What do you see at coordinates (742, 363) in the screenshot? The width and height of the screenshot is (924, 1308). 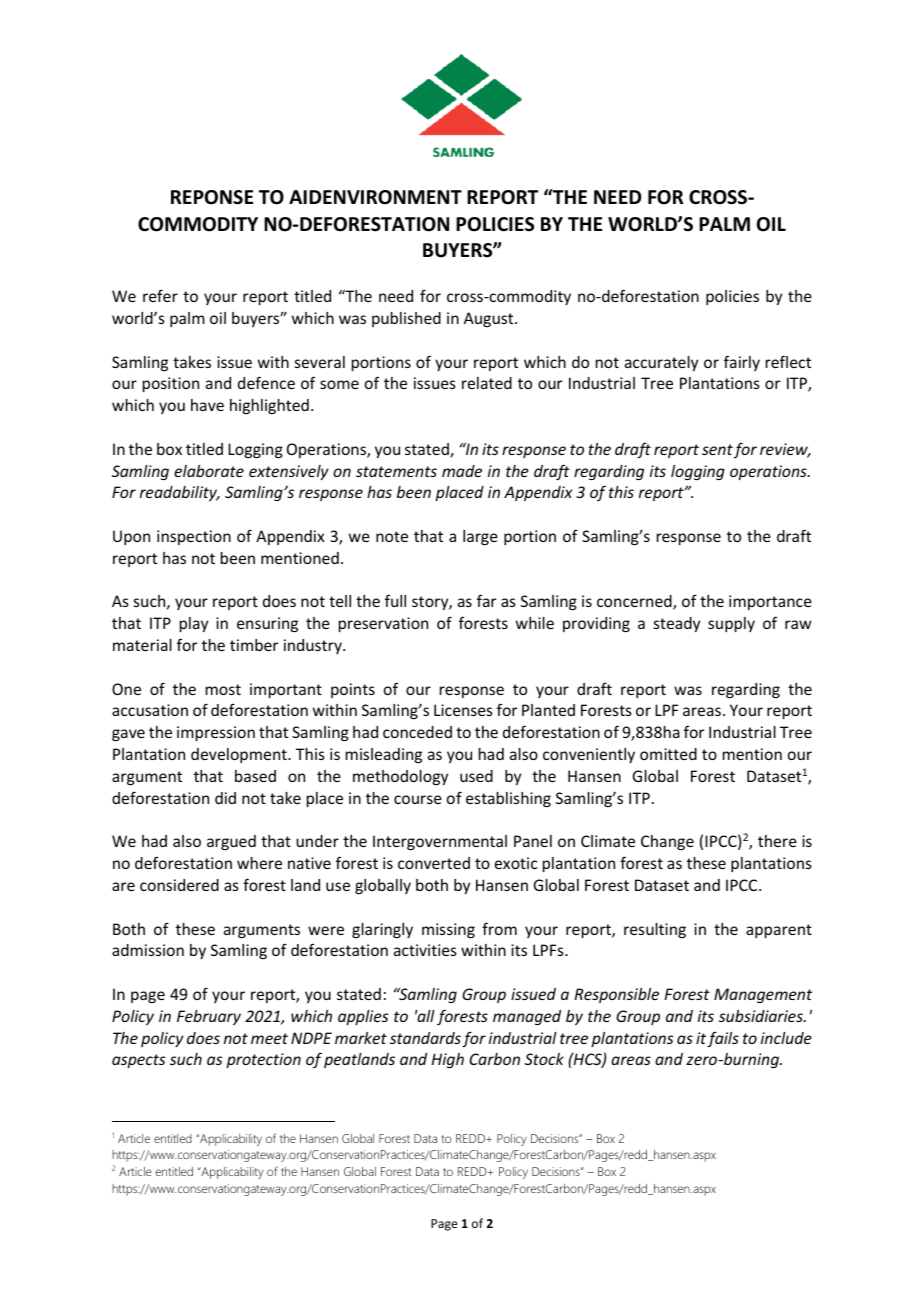 I see `fairly` at bounding box center [742, 363].
